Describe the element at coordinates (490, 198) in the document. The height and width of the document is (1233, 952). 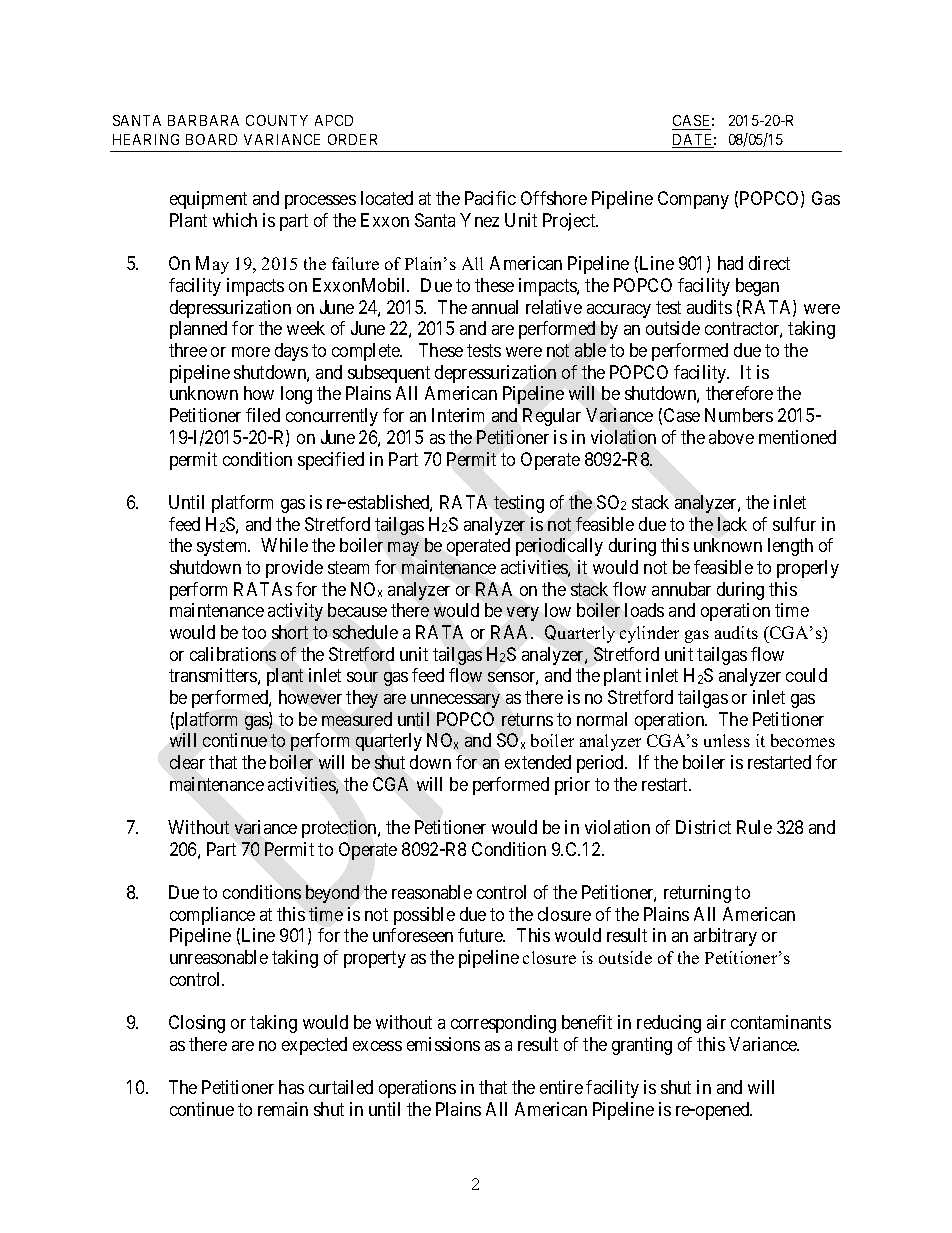
I see `Pacific` at that location.
